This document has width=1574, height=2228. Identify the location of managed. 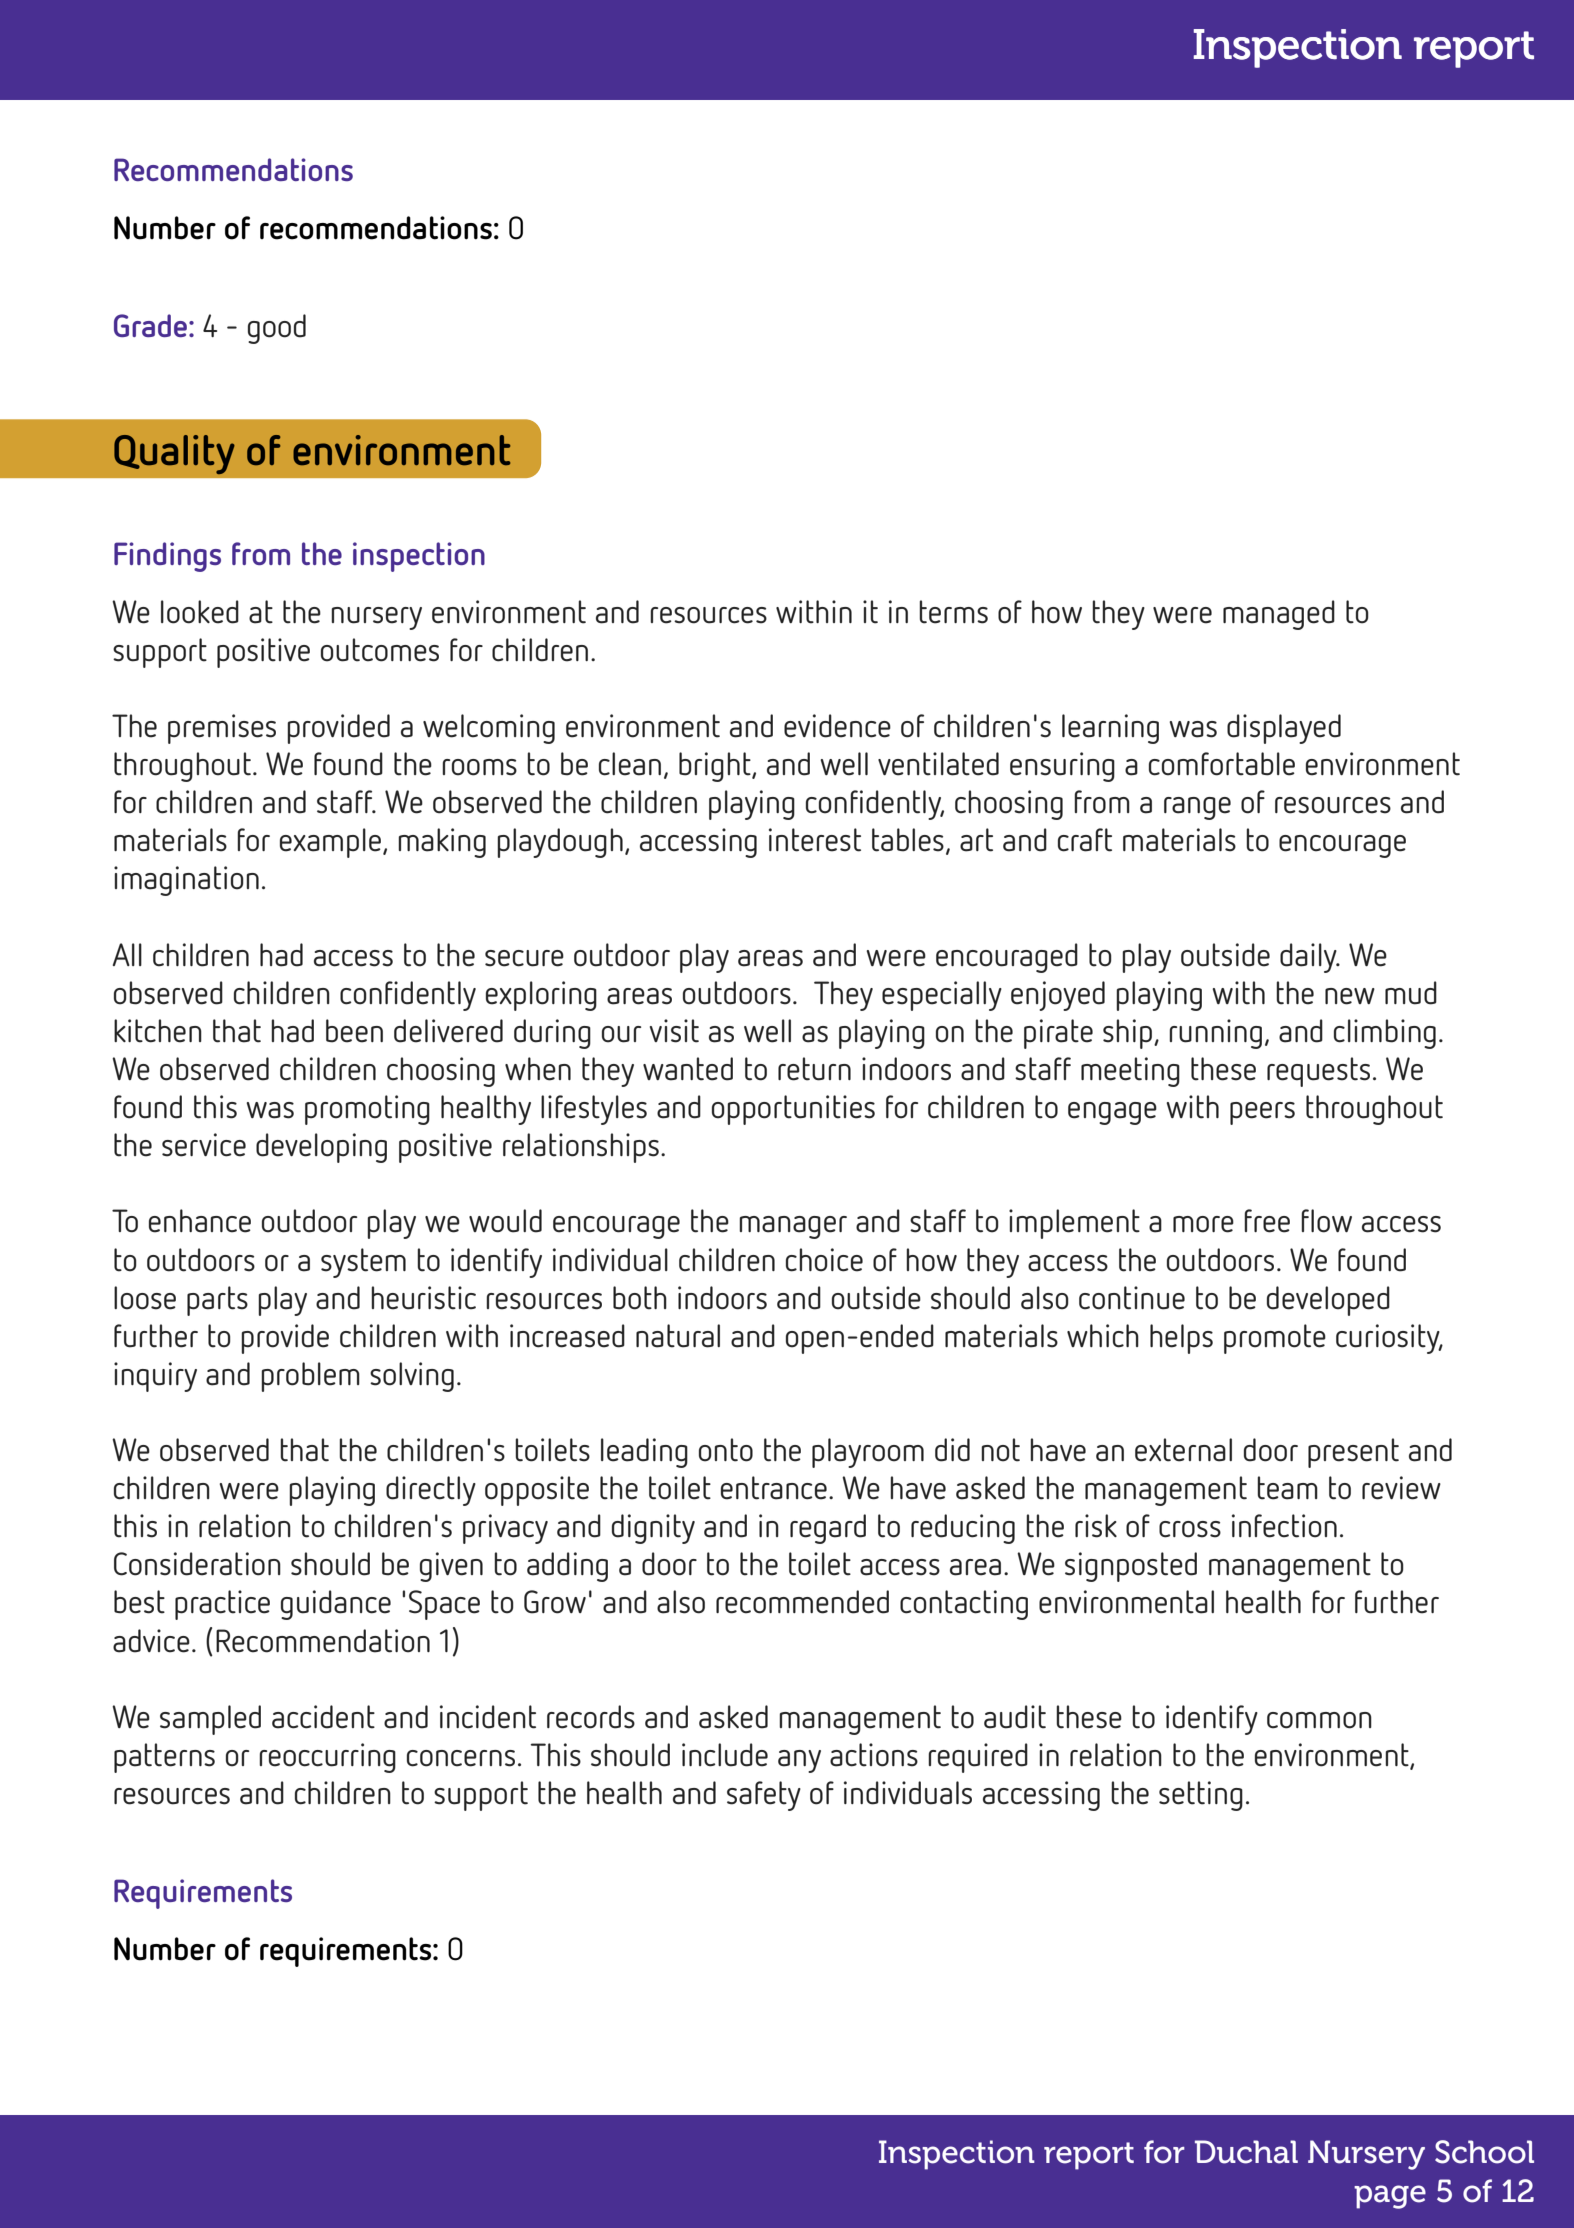
(1279, 615).
